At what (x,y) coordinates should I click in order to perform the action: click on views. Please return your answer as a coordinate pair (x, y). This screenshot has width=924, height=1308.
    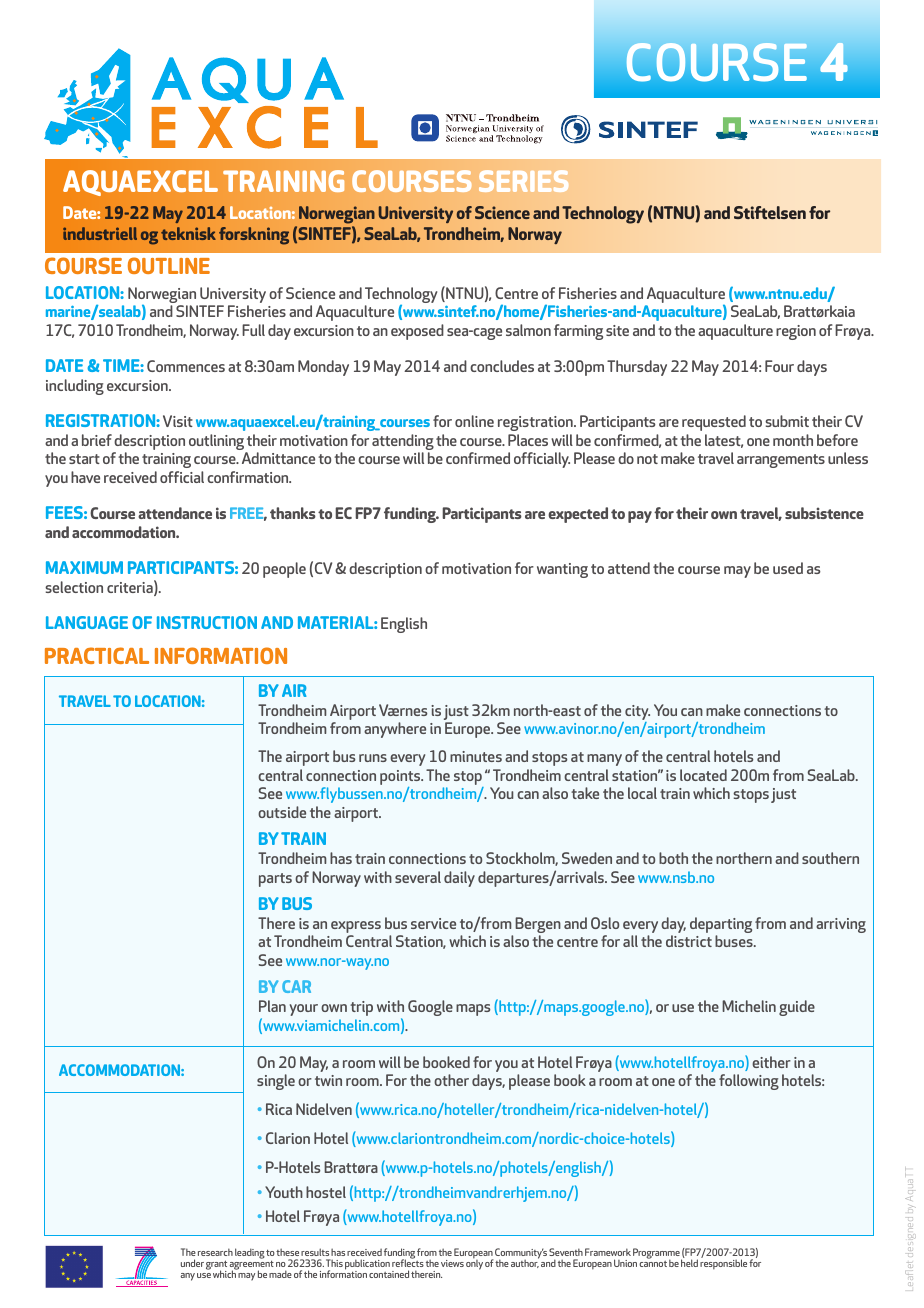
    Looking at the image, I should click on (452, 1263).
